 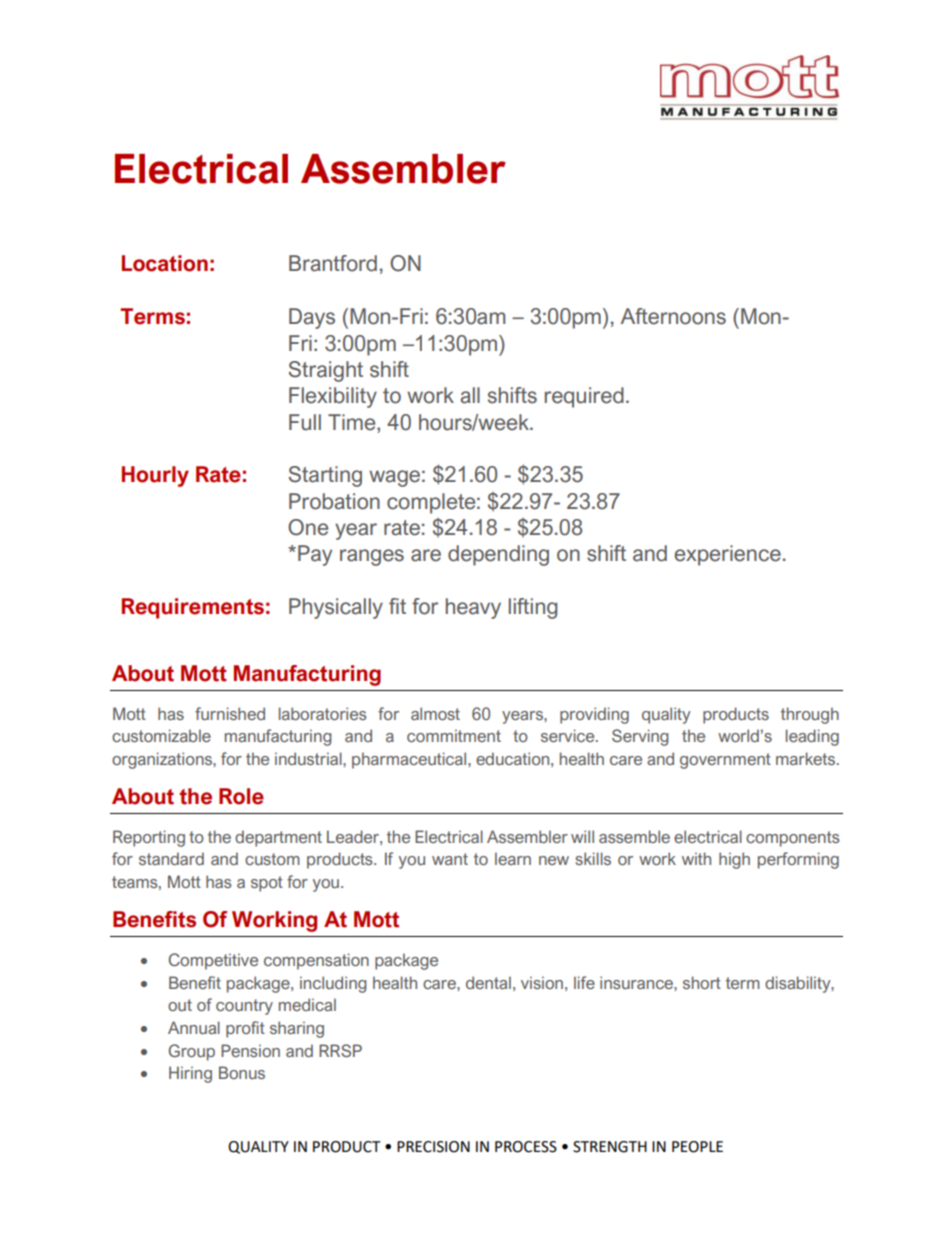 I want to click on want, so click(x=450, y=859).
